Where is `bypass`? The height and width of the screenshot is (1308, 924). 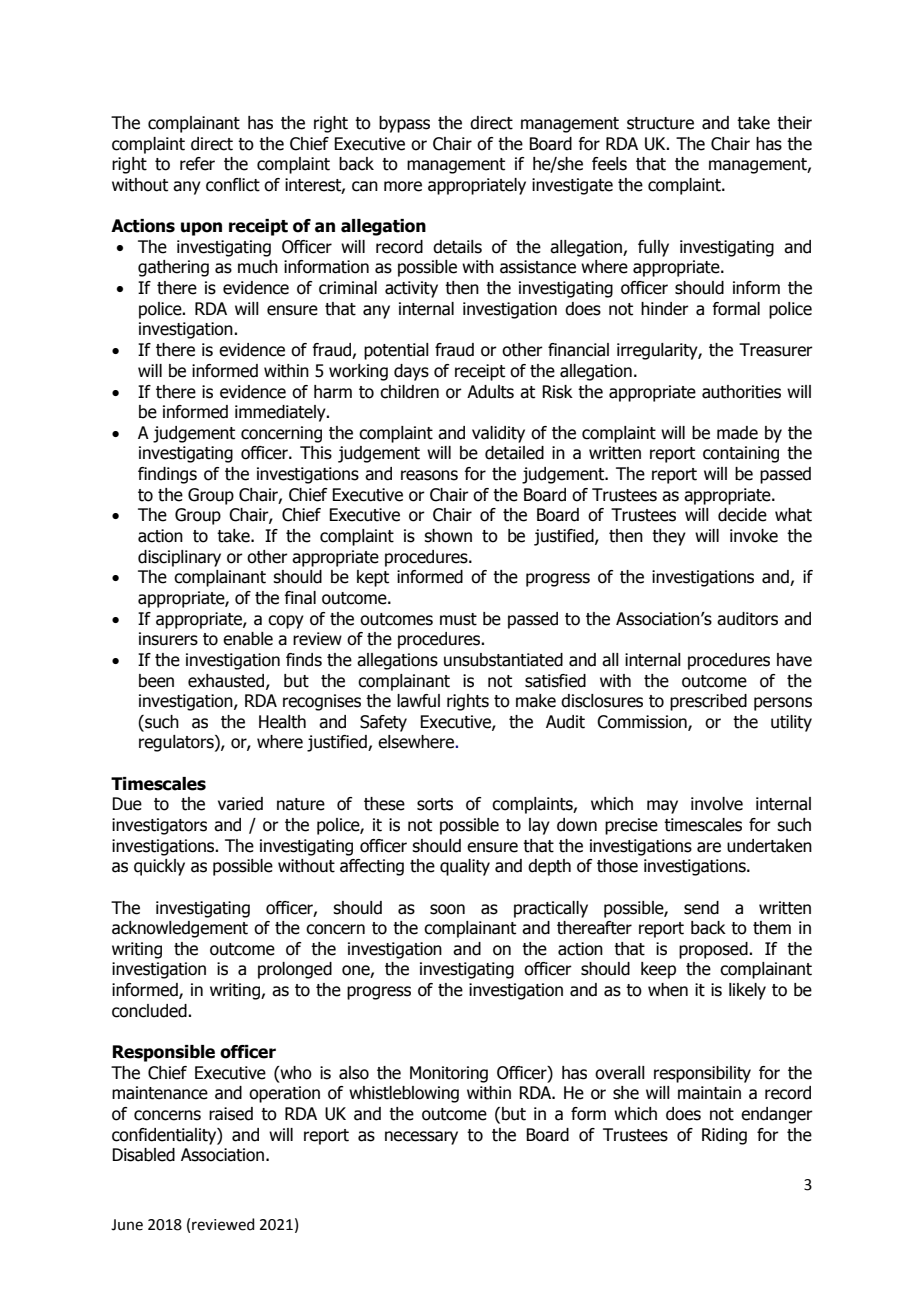
bypass is located at coordinates (404, 124).
